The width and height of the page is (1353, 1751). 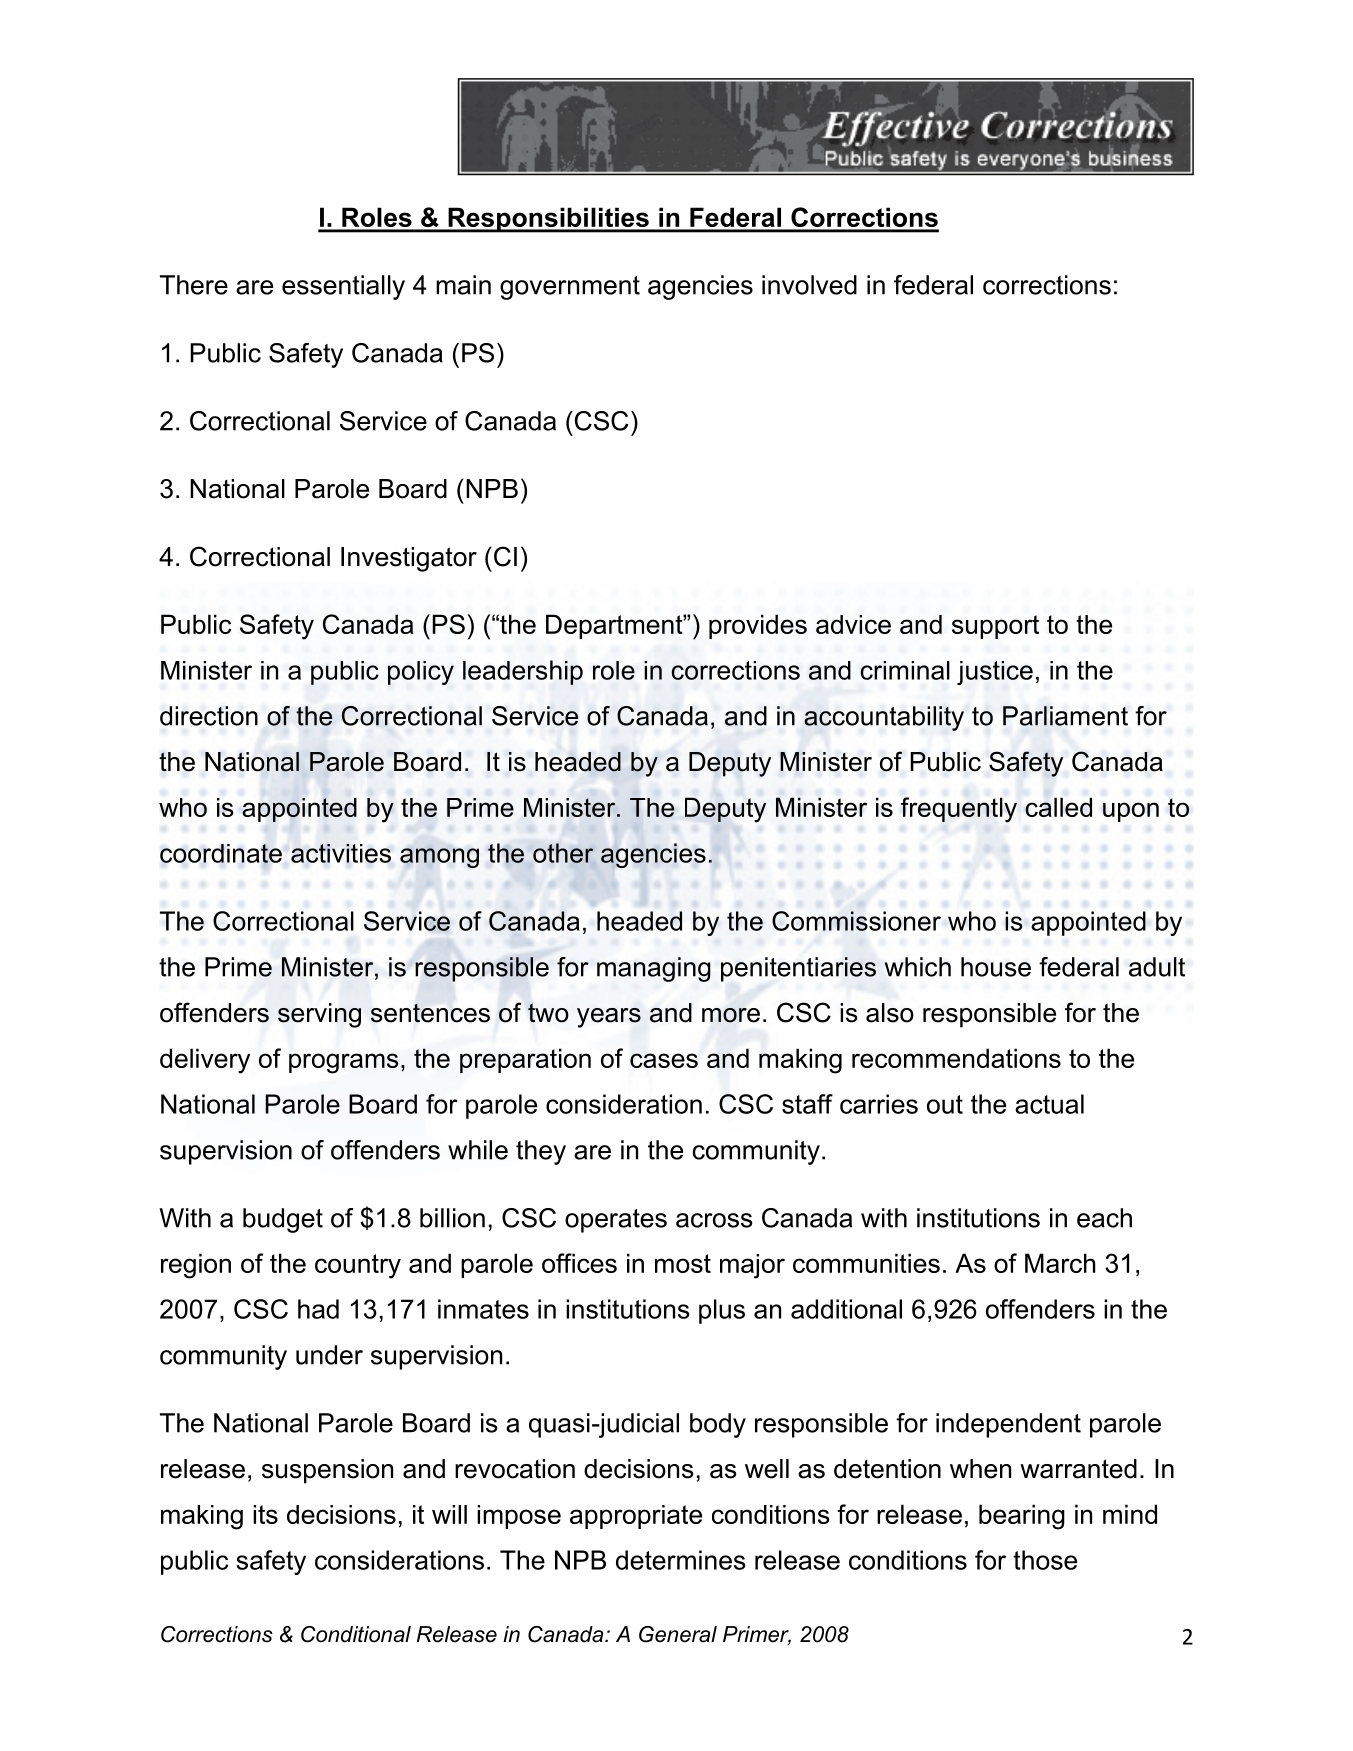 I want to click on essentially, so click(x=343, y=287).
